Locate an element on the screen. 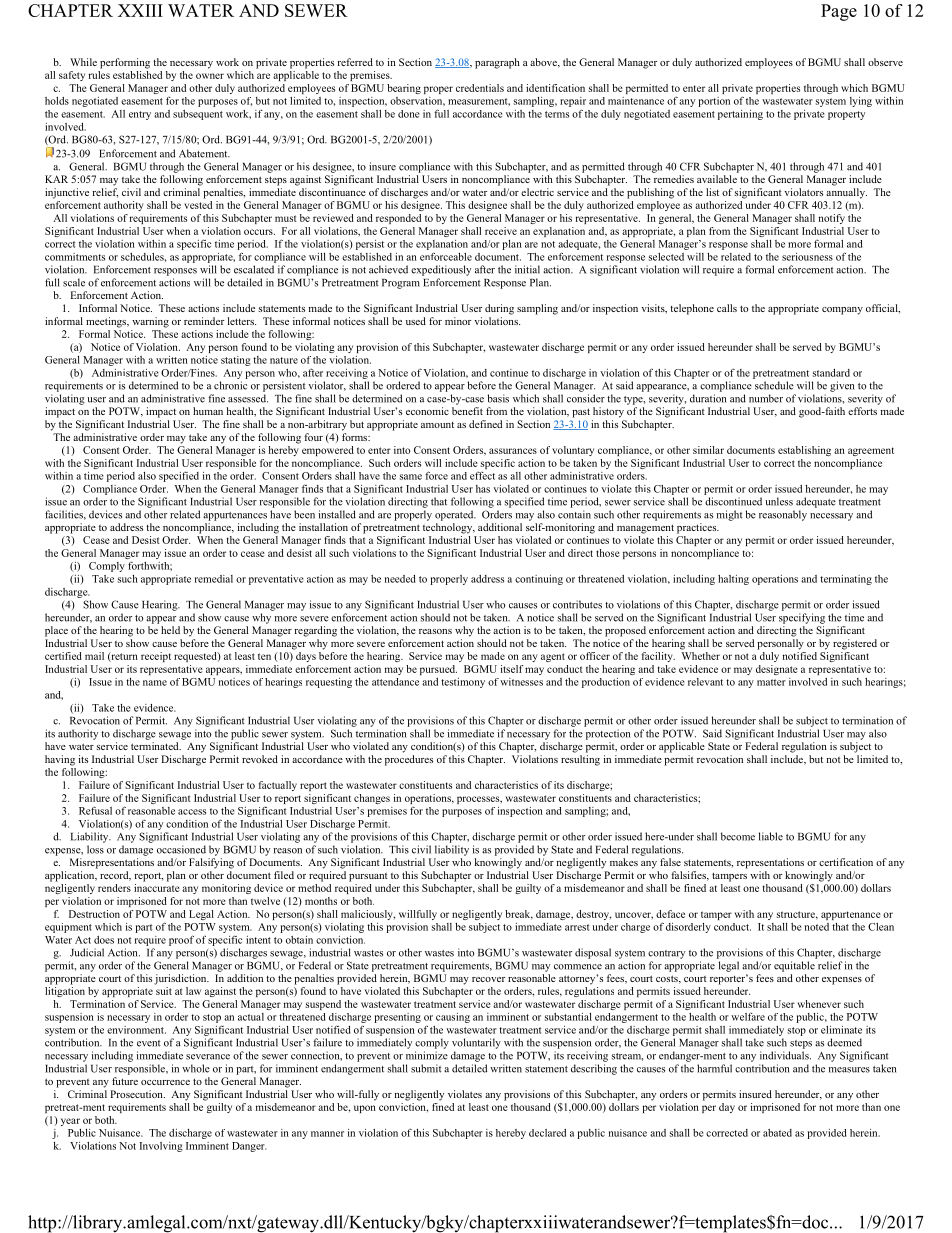 Image resolution: width=952 pixels, height=1233 pixels. submit is located at coordinates (426, 1068).
